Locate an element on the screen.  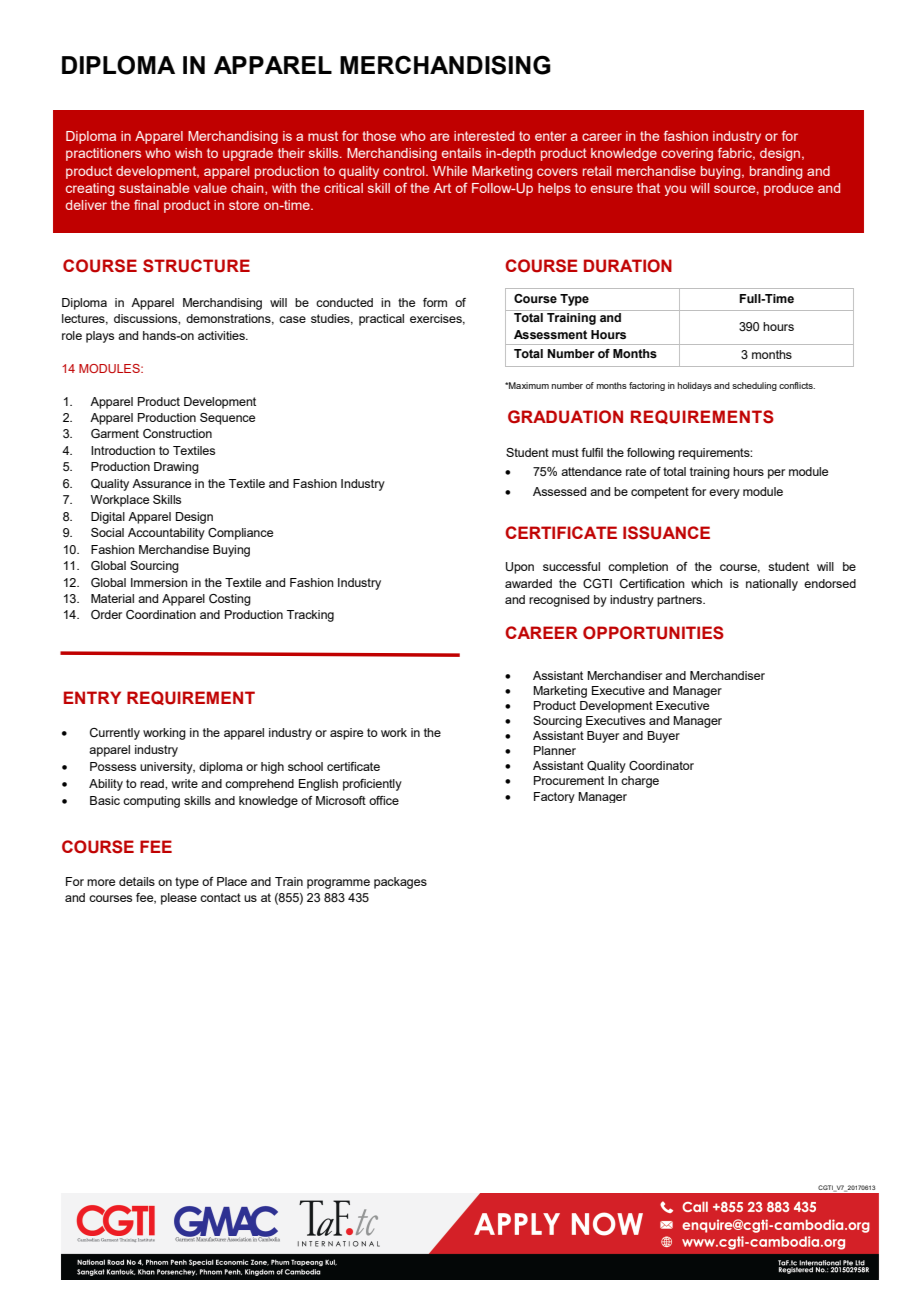
packages is located at coordinates (400, 883).
